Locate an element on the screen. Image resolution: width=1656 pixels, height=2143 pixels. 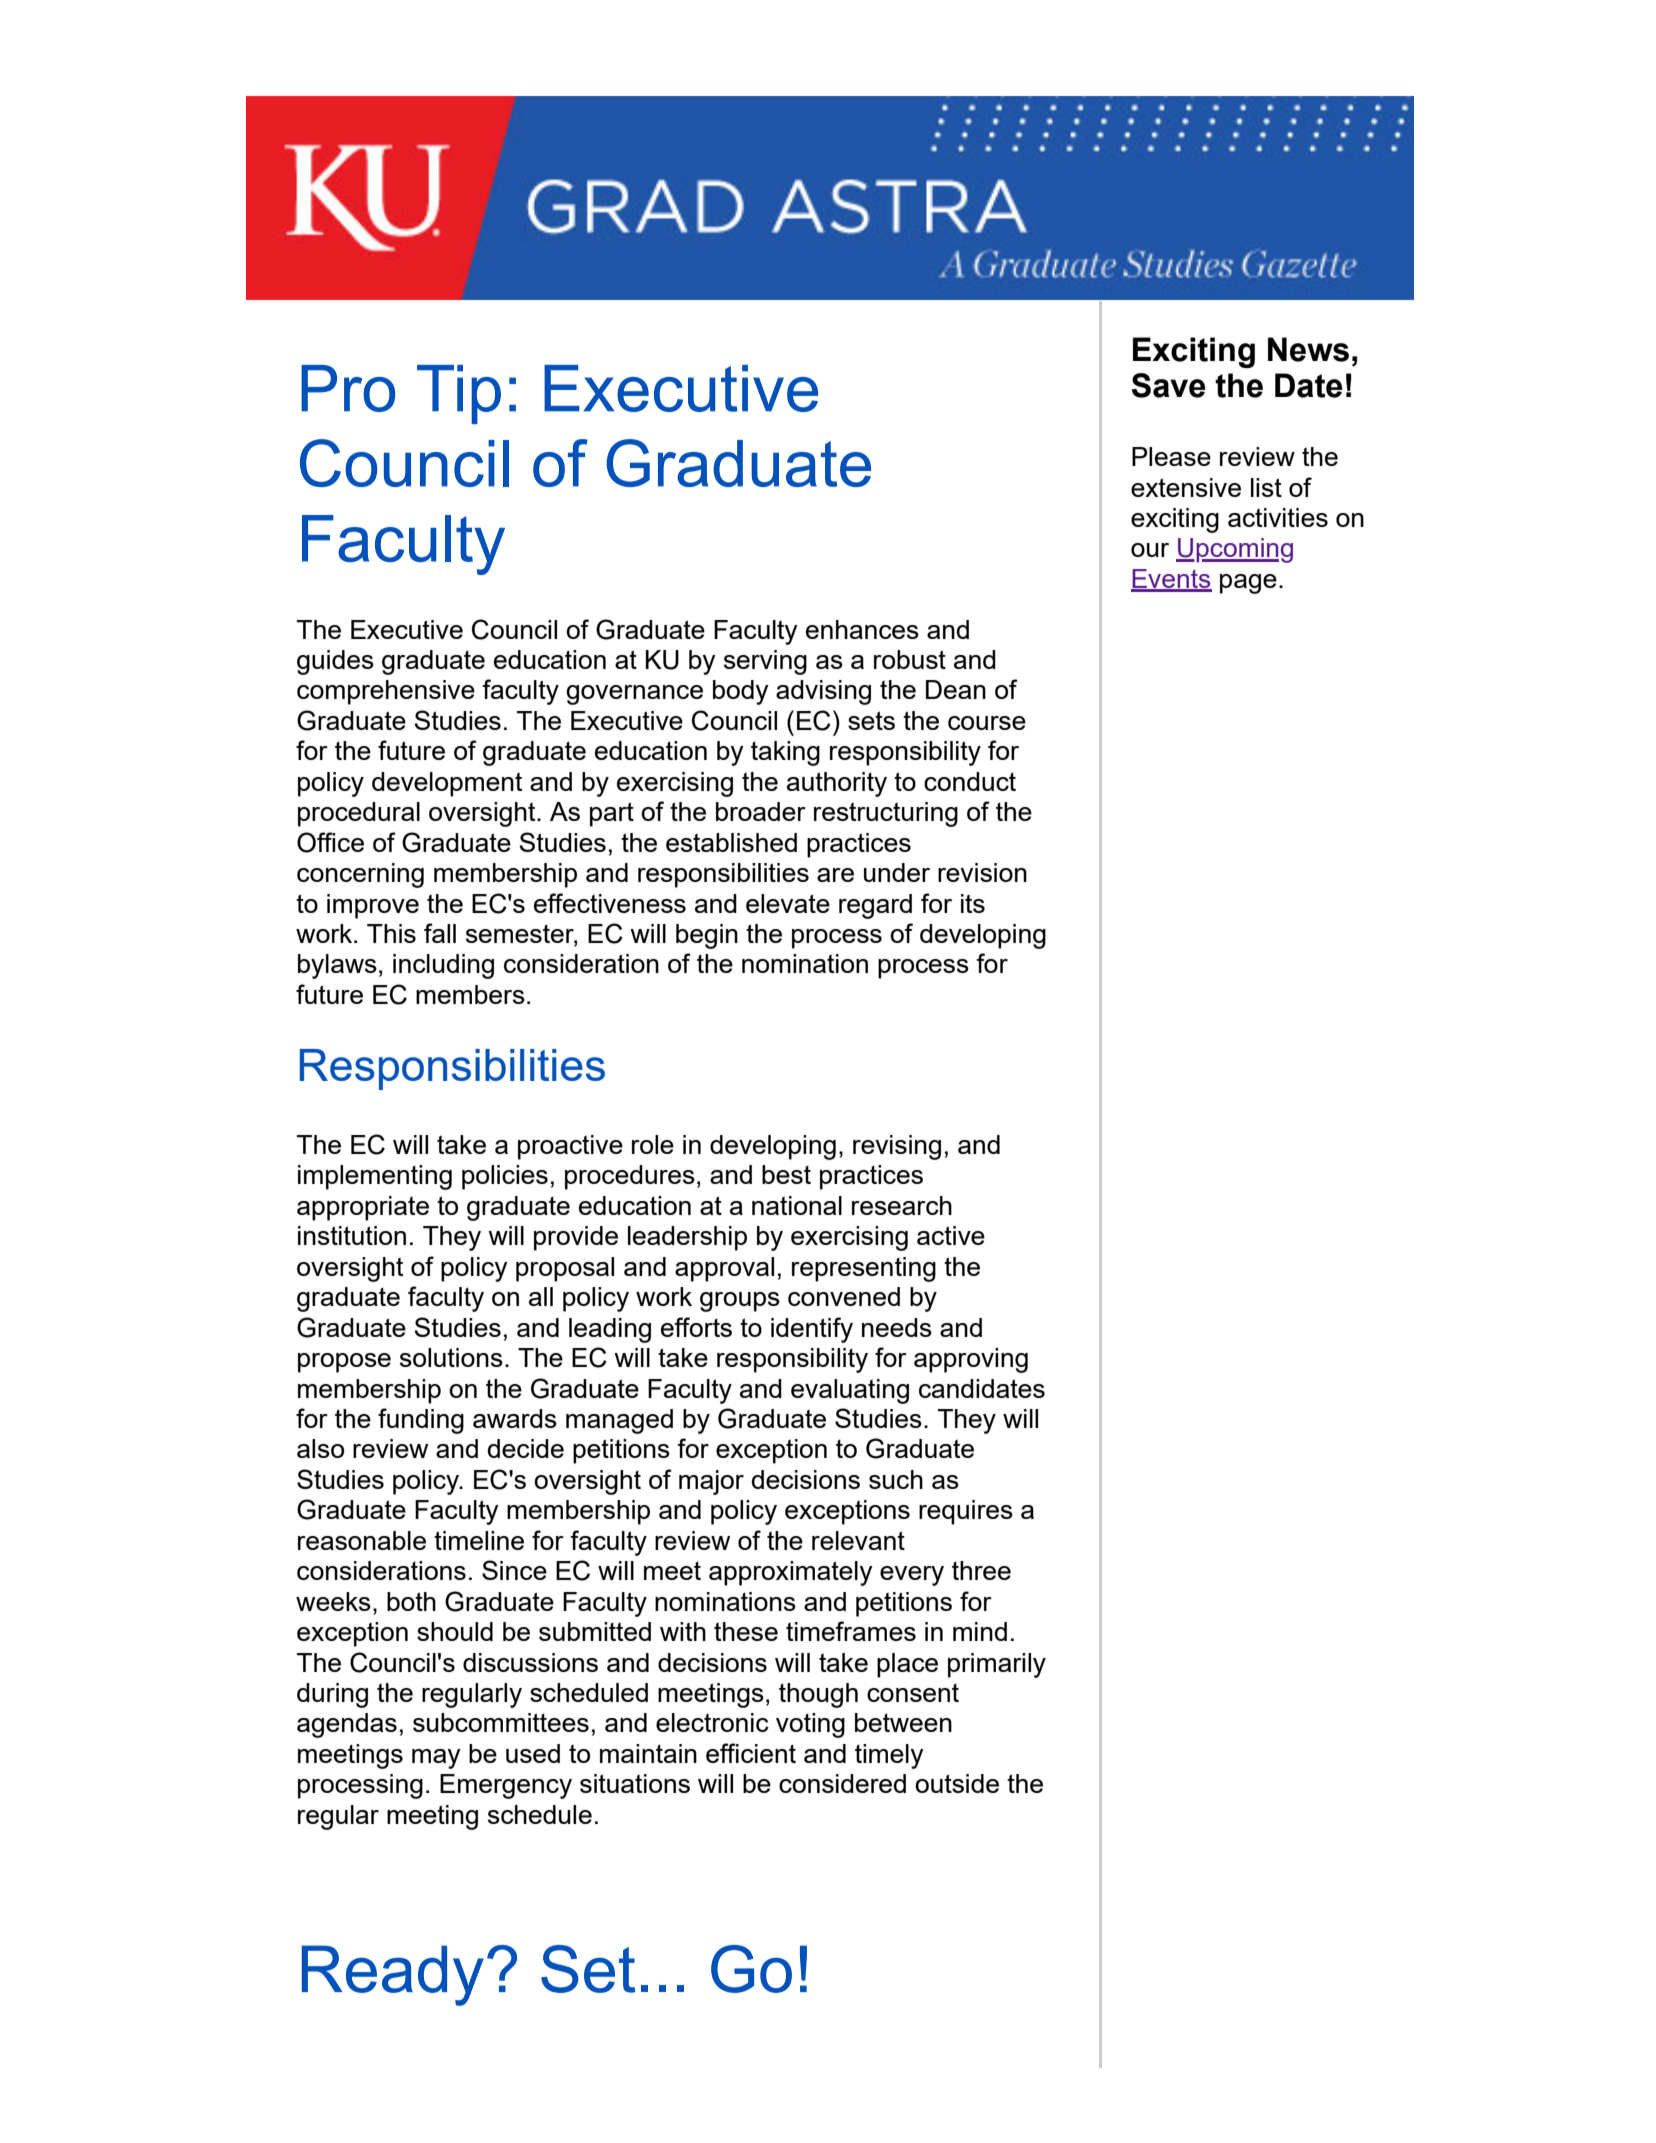
elevate is located at coordinates (788, 903).
